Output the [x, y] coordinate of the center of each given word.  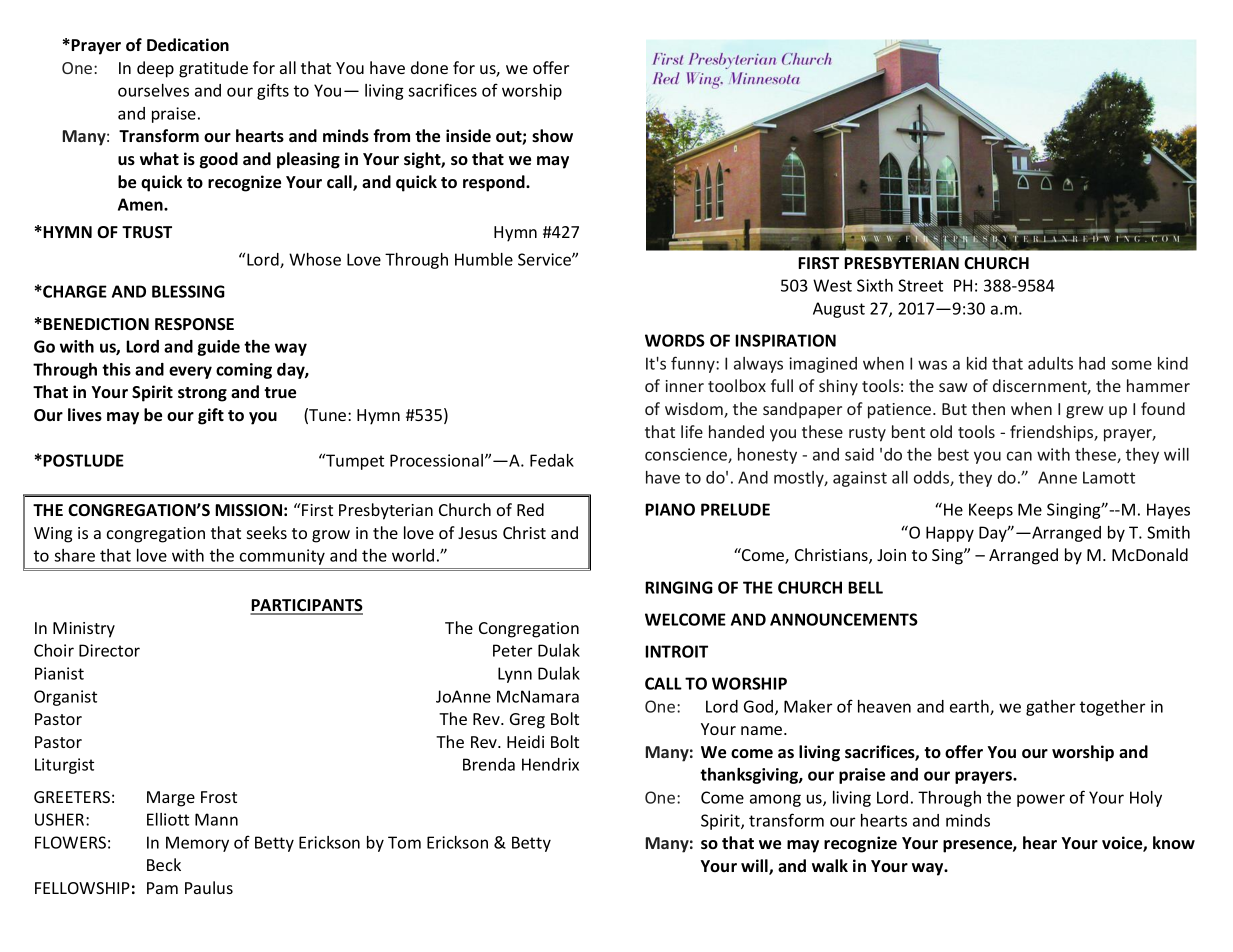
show [552, 136]
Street [920, 285]
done [429, 67]
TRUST [147, 232]
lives [85, 414]
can [1019, 456]
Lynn [515, 675]
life [692, 431]
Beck [164, 864]
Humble [484, 259]
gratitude [213, 69]
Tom [404, 842]
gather [1050, 708]
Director [109, 650]
